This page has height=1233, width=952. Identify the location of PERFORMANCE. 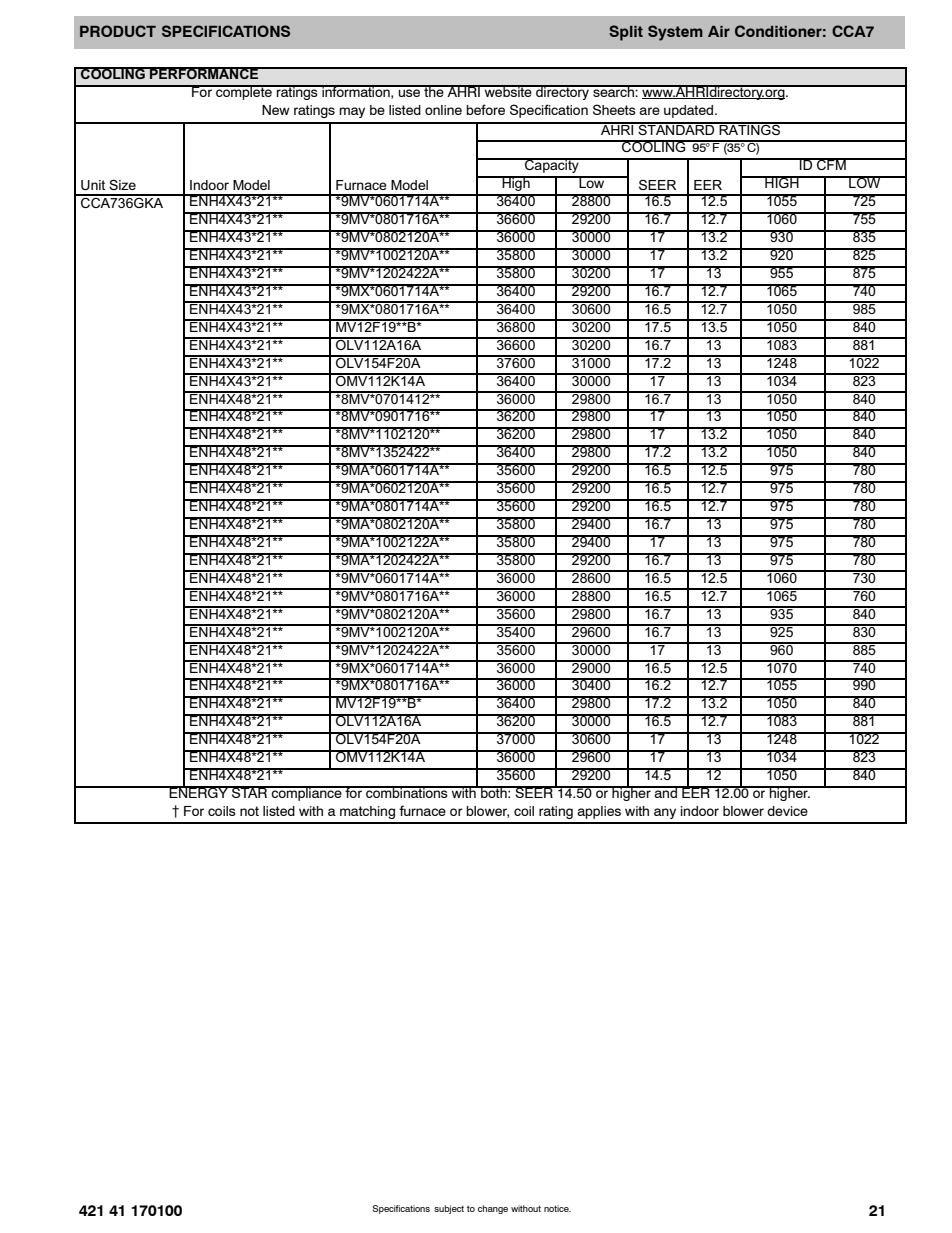
(204, 73).
